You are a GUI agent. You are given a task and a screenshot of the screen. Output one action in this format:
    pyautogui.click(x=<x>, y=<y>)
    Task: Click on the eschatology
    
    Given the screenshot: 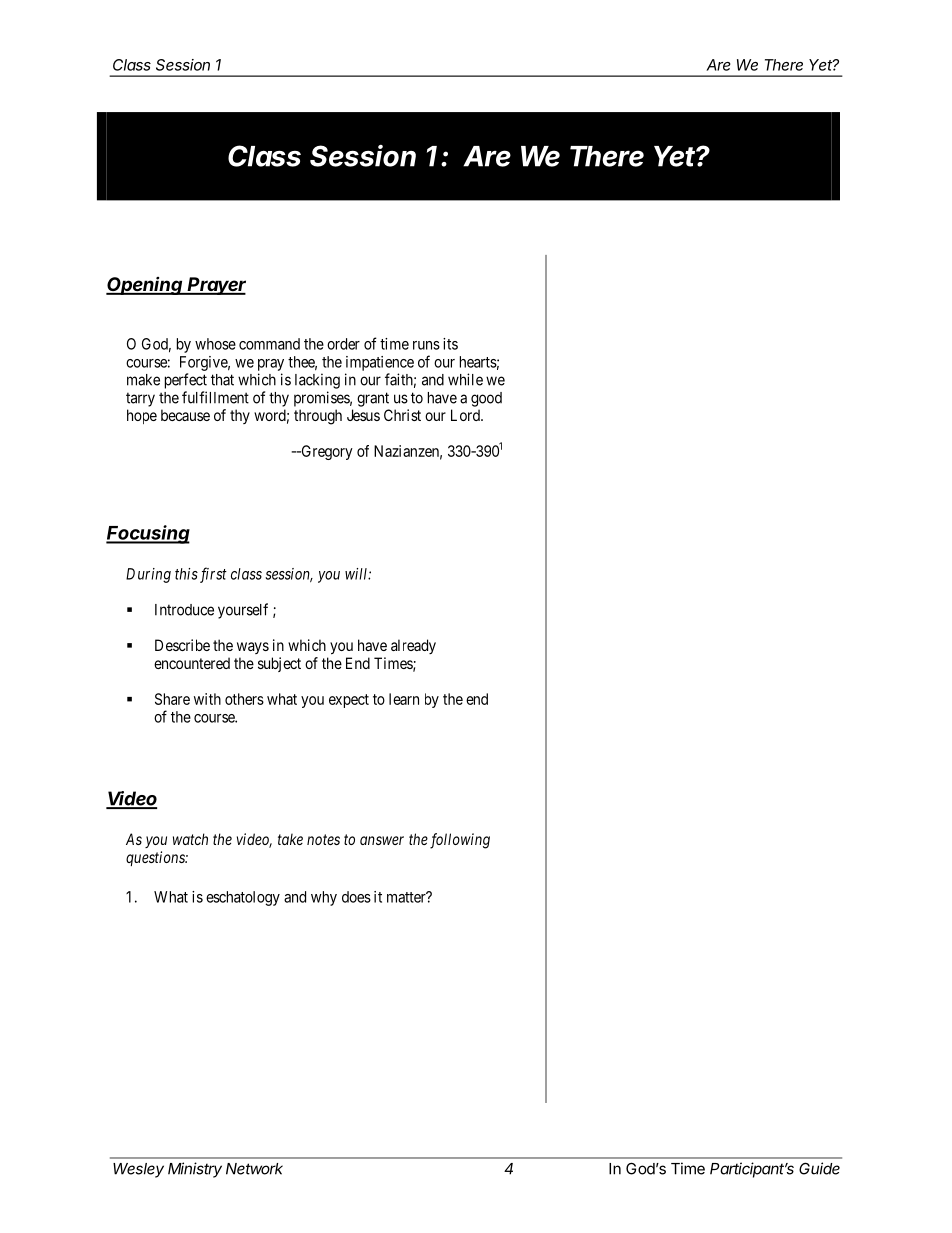 What is the action you would take?
    pyautogui.click(x=243, y=898)
